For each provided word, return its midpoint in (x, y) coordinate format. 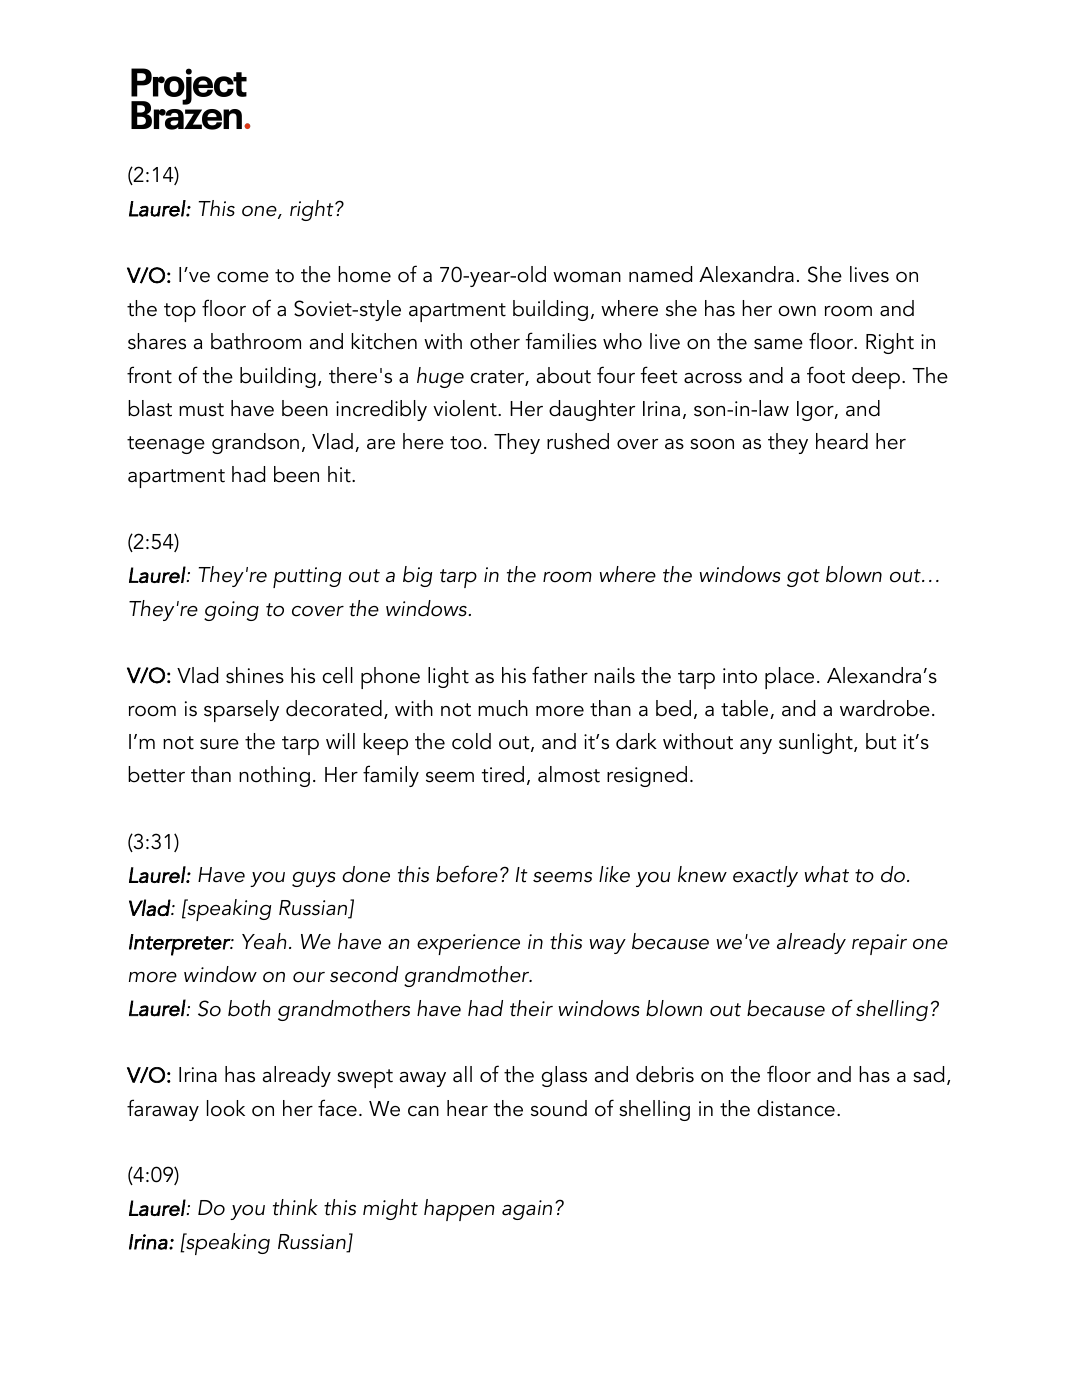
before (467, 874)
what (826, 874)
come (243, 277)
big (417, 576)
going (231, 611)
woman (587, 277)
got (803, 578)
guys (314, 879)
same (778, 344)
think (295, 1207)
